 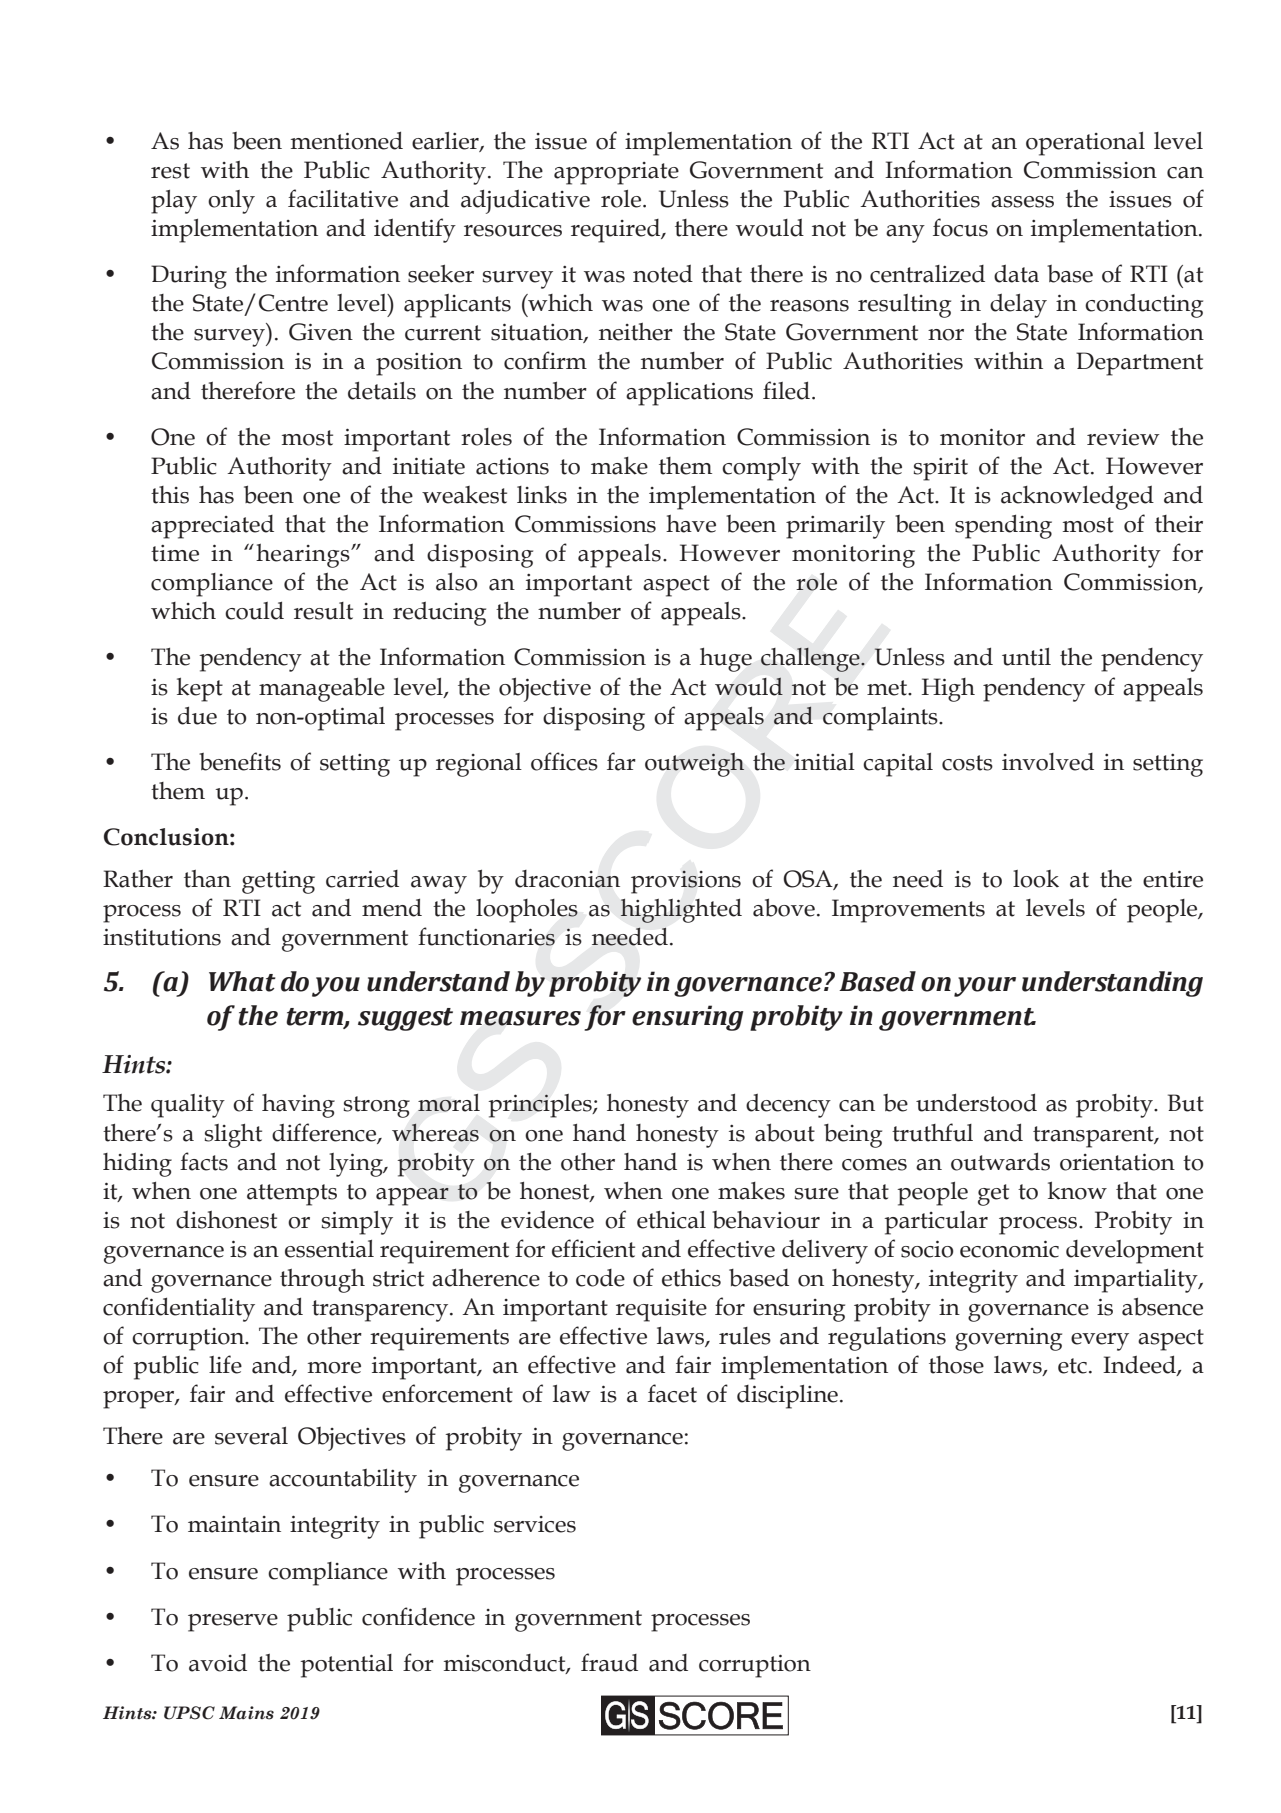 What do you see at coordinates (218, 1663) in the screenshot?
I see `avoid` at bounding box center [218, 1663].
